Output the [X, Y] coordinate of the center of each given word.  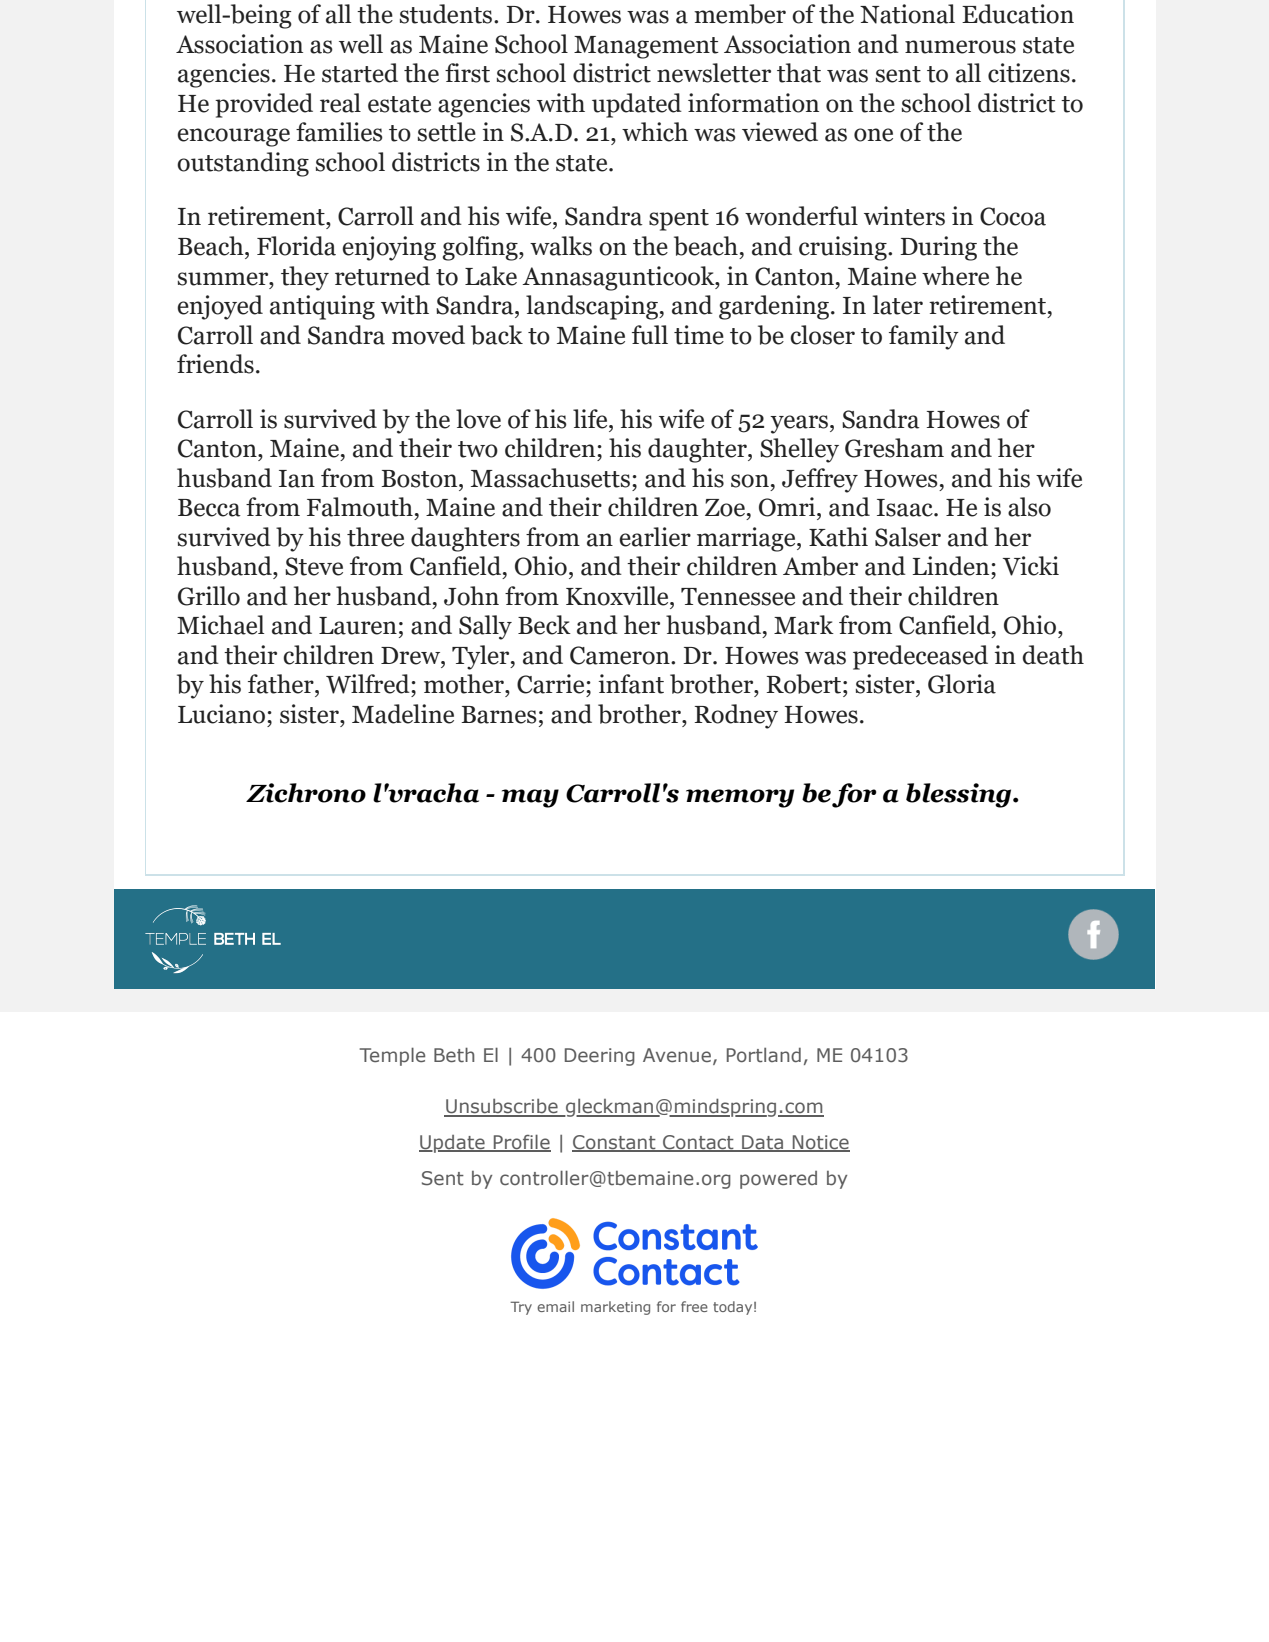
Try [521, 1308]
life [591, 419]
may [530, 798]
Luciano [221, 714]
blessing [960, 795]
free [694, 1306]
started [360, 73]
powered [778, 1180]
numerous [960, 47]
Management [646, 47]
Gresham [894, 448]
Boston [420, 479]
